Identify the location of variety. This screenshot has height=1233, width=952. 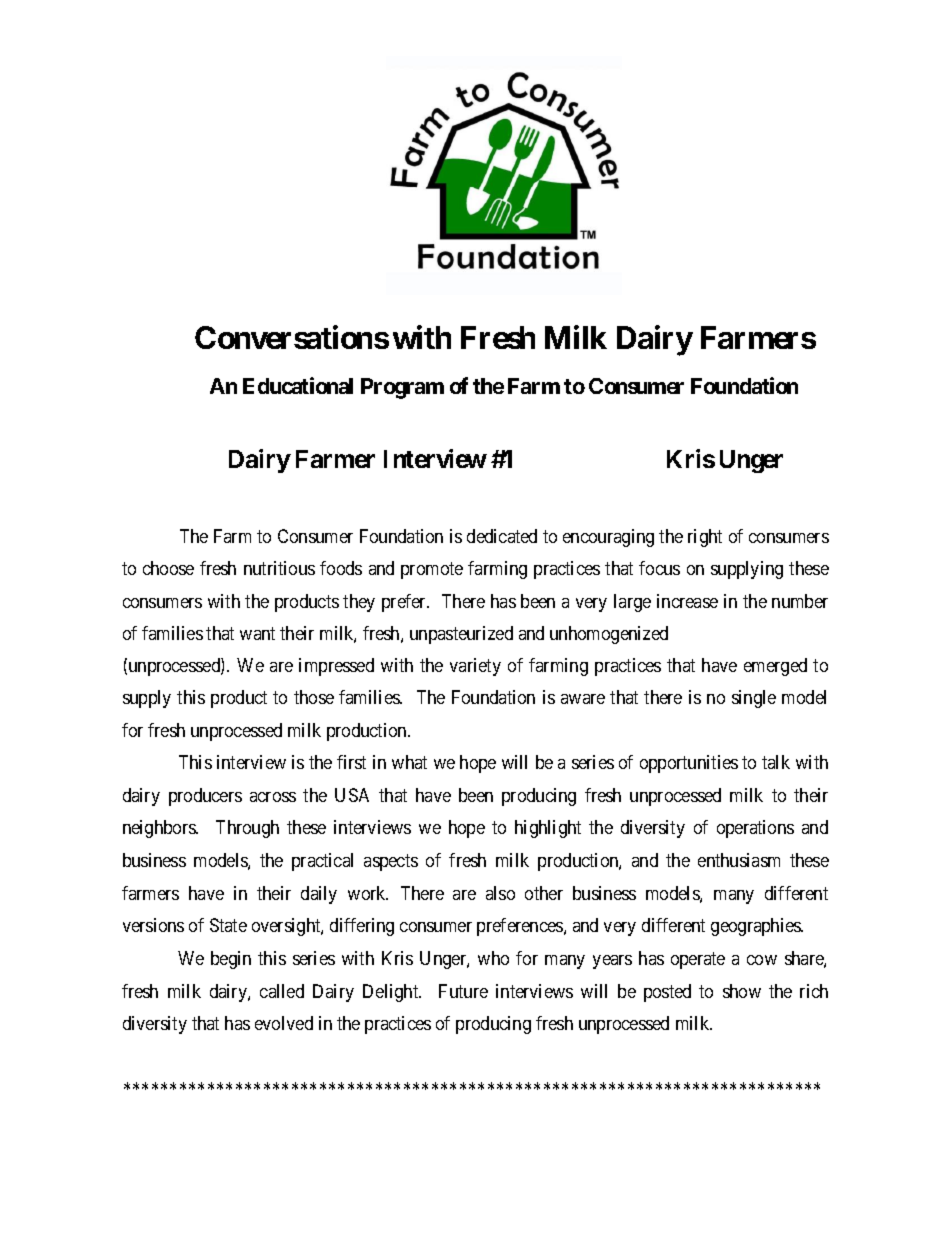
(475, 667).
